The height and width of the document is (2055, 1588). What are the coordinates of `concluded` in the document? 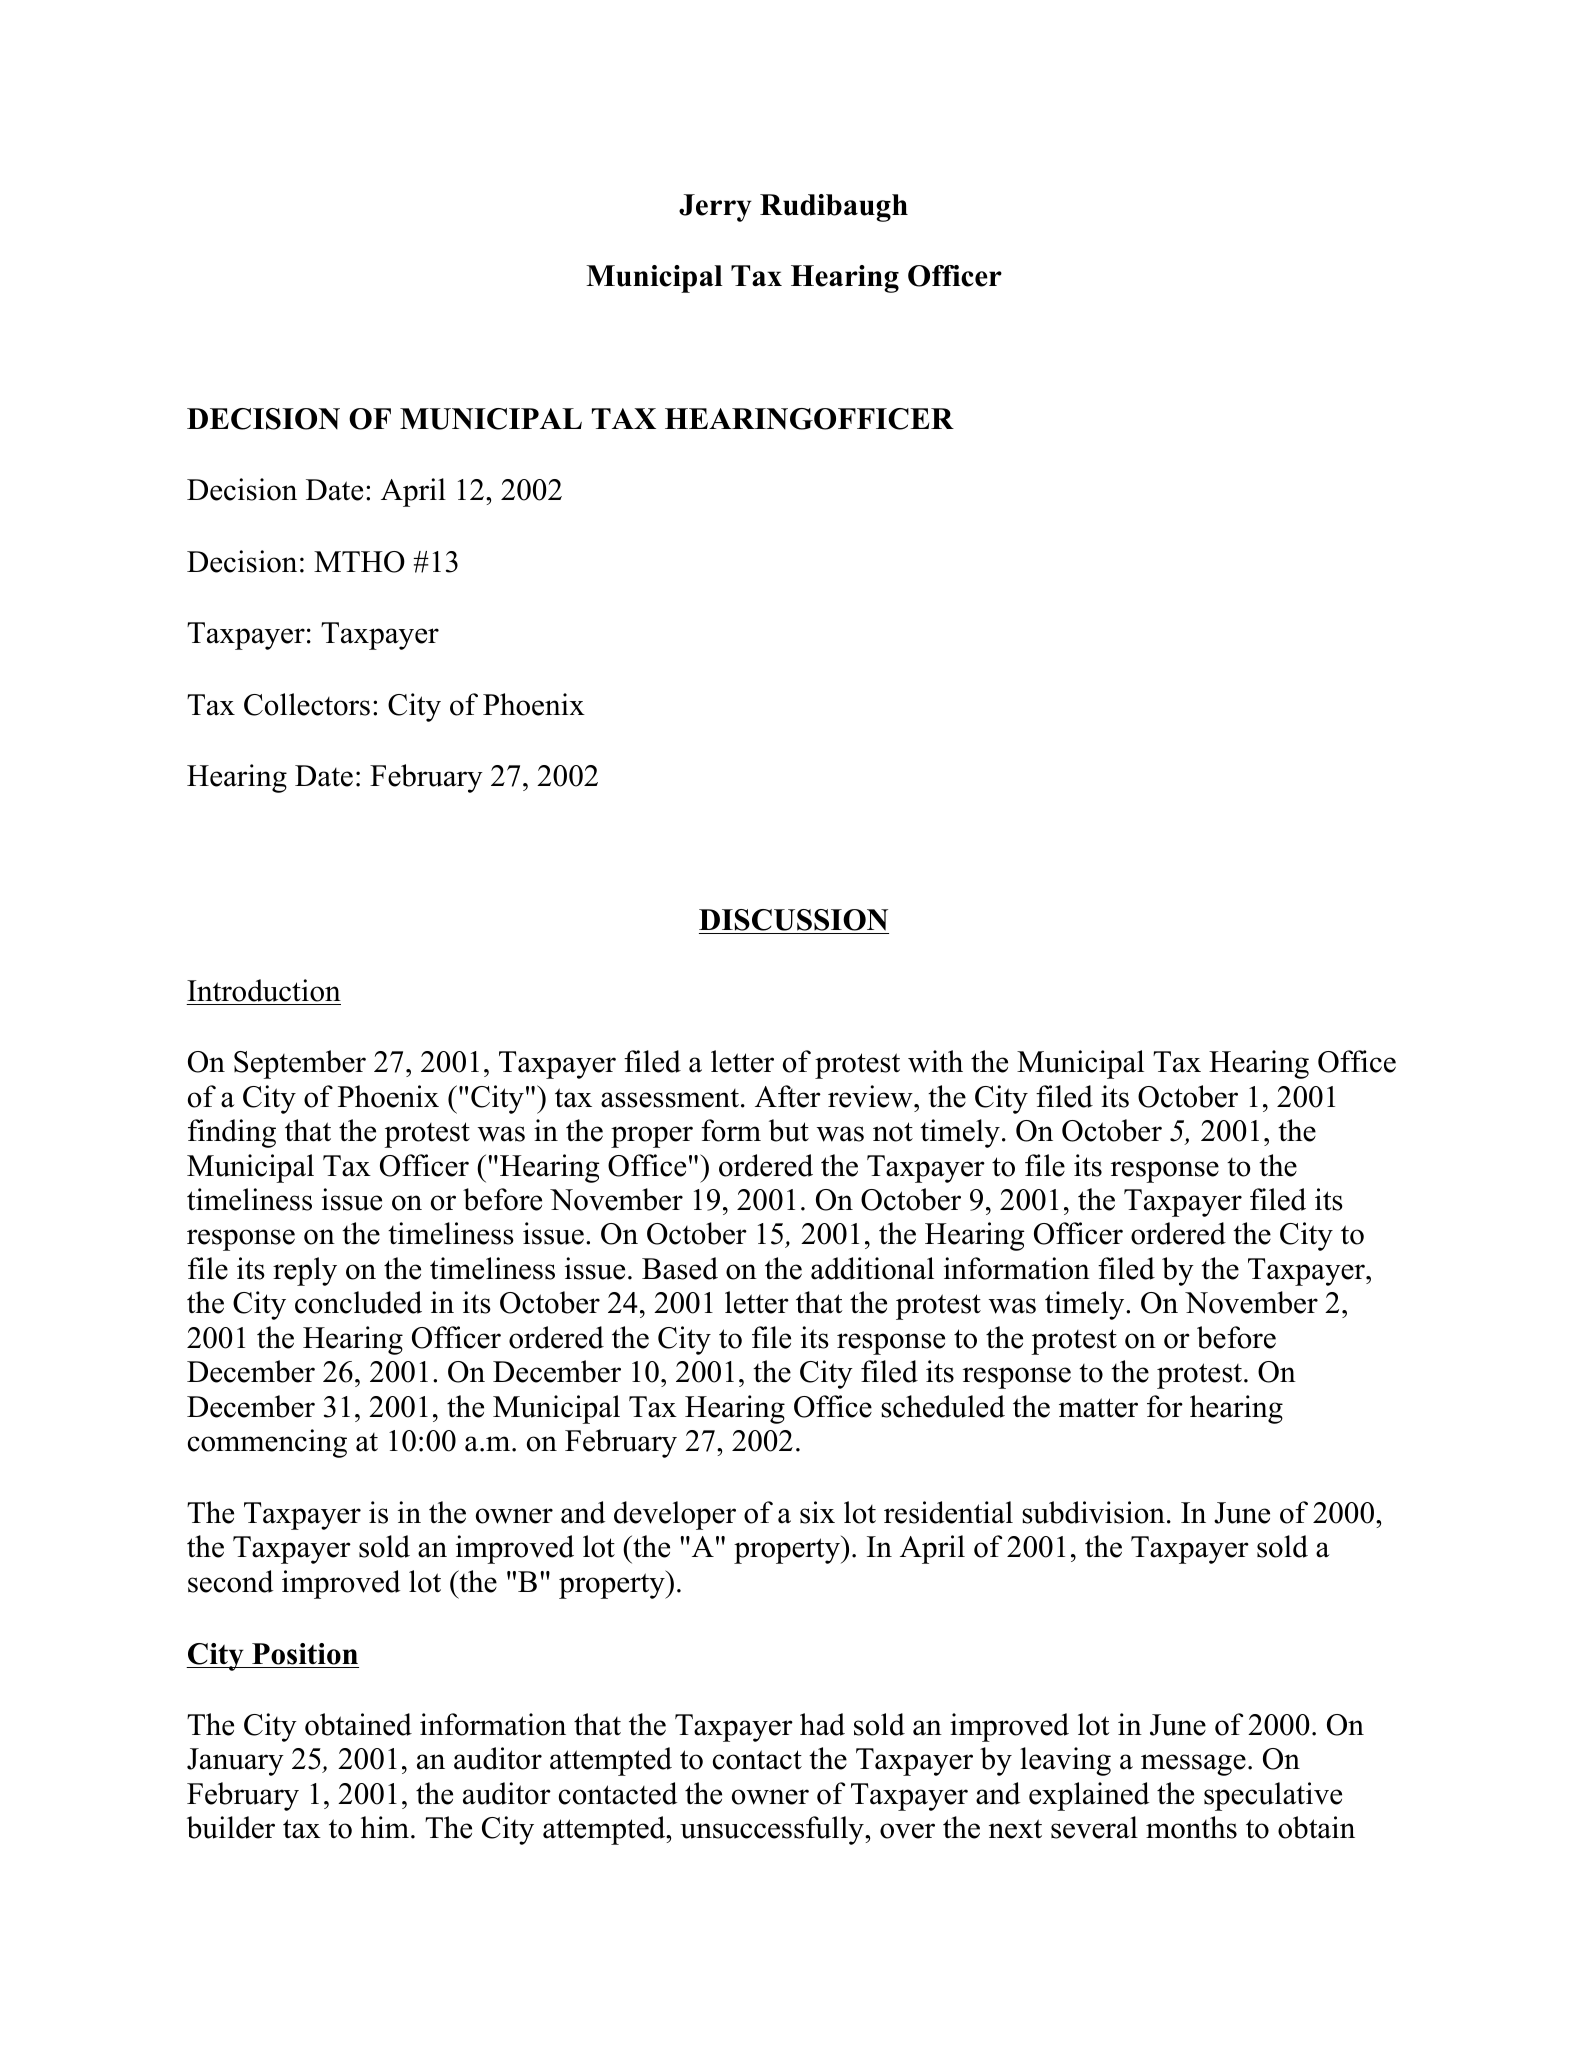 It's located at (358, 1302).
